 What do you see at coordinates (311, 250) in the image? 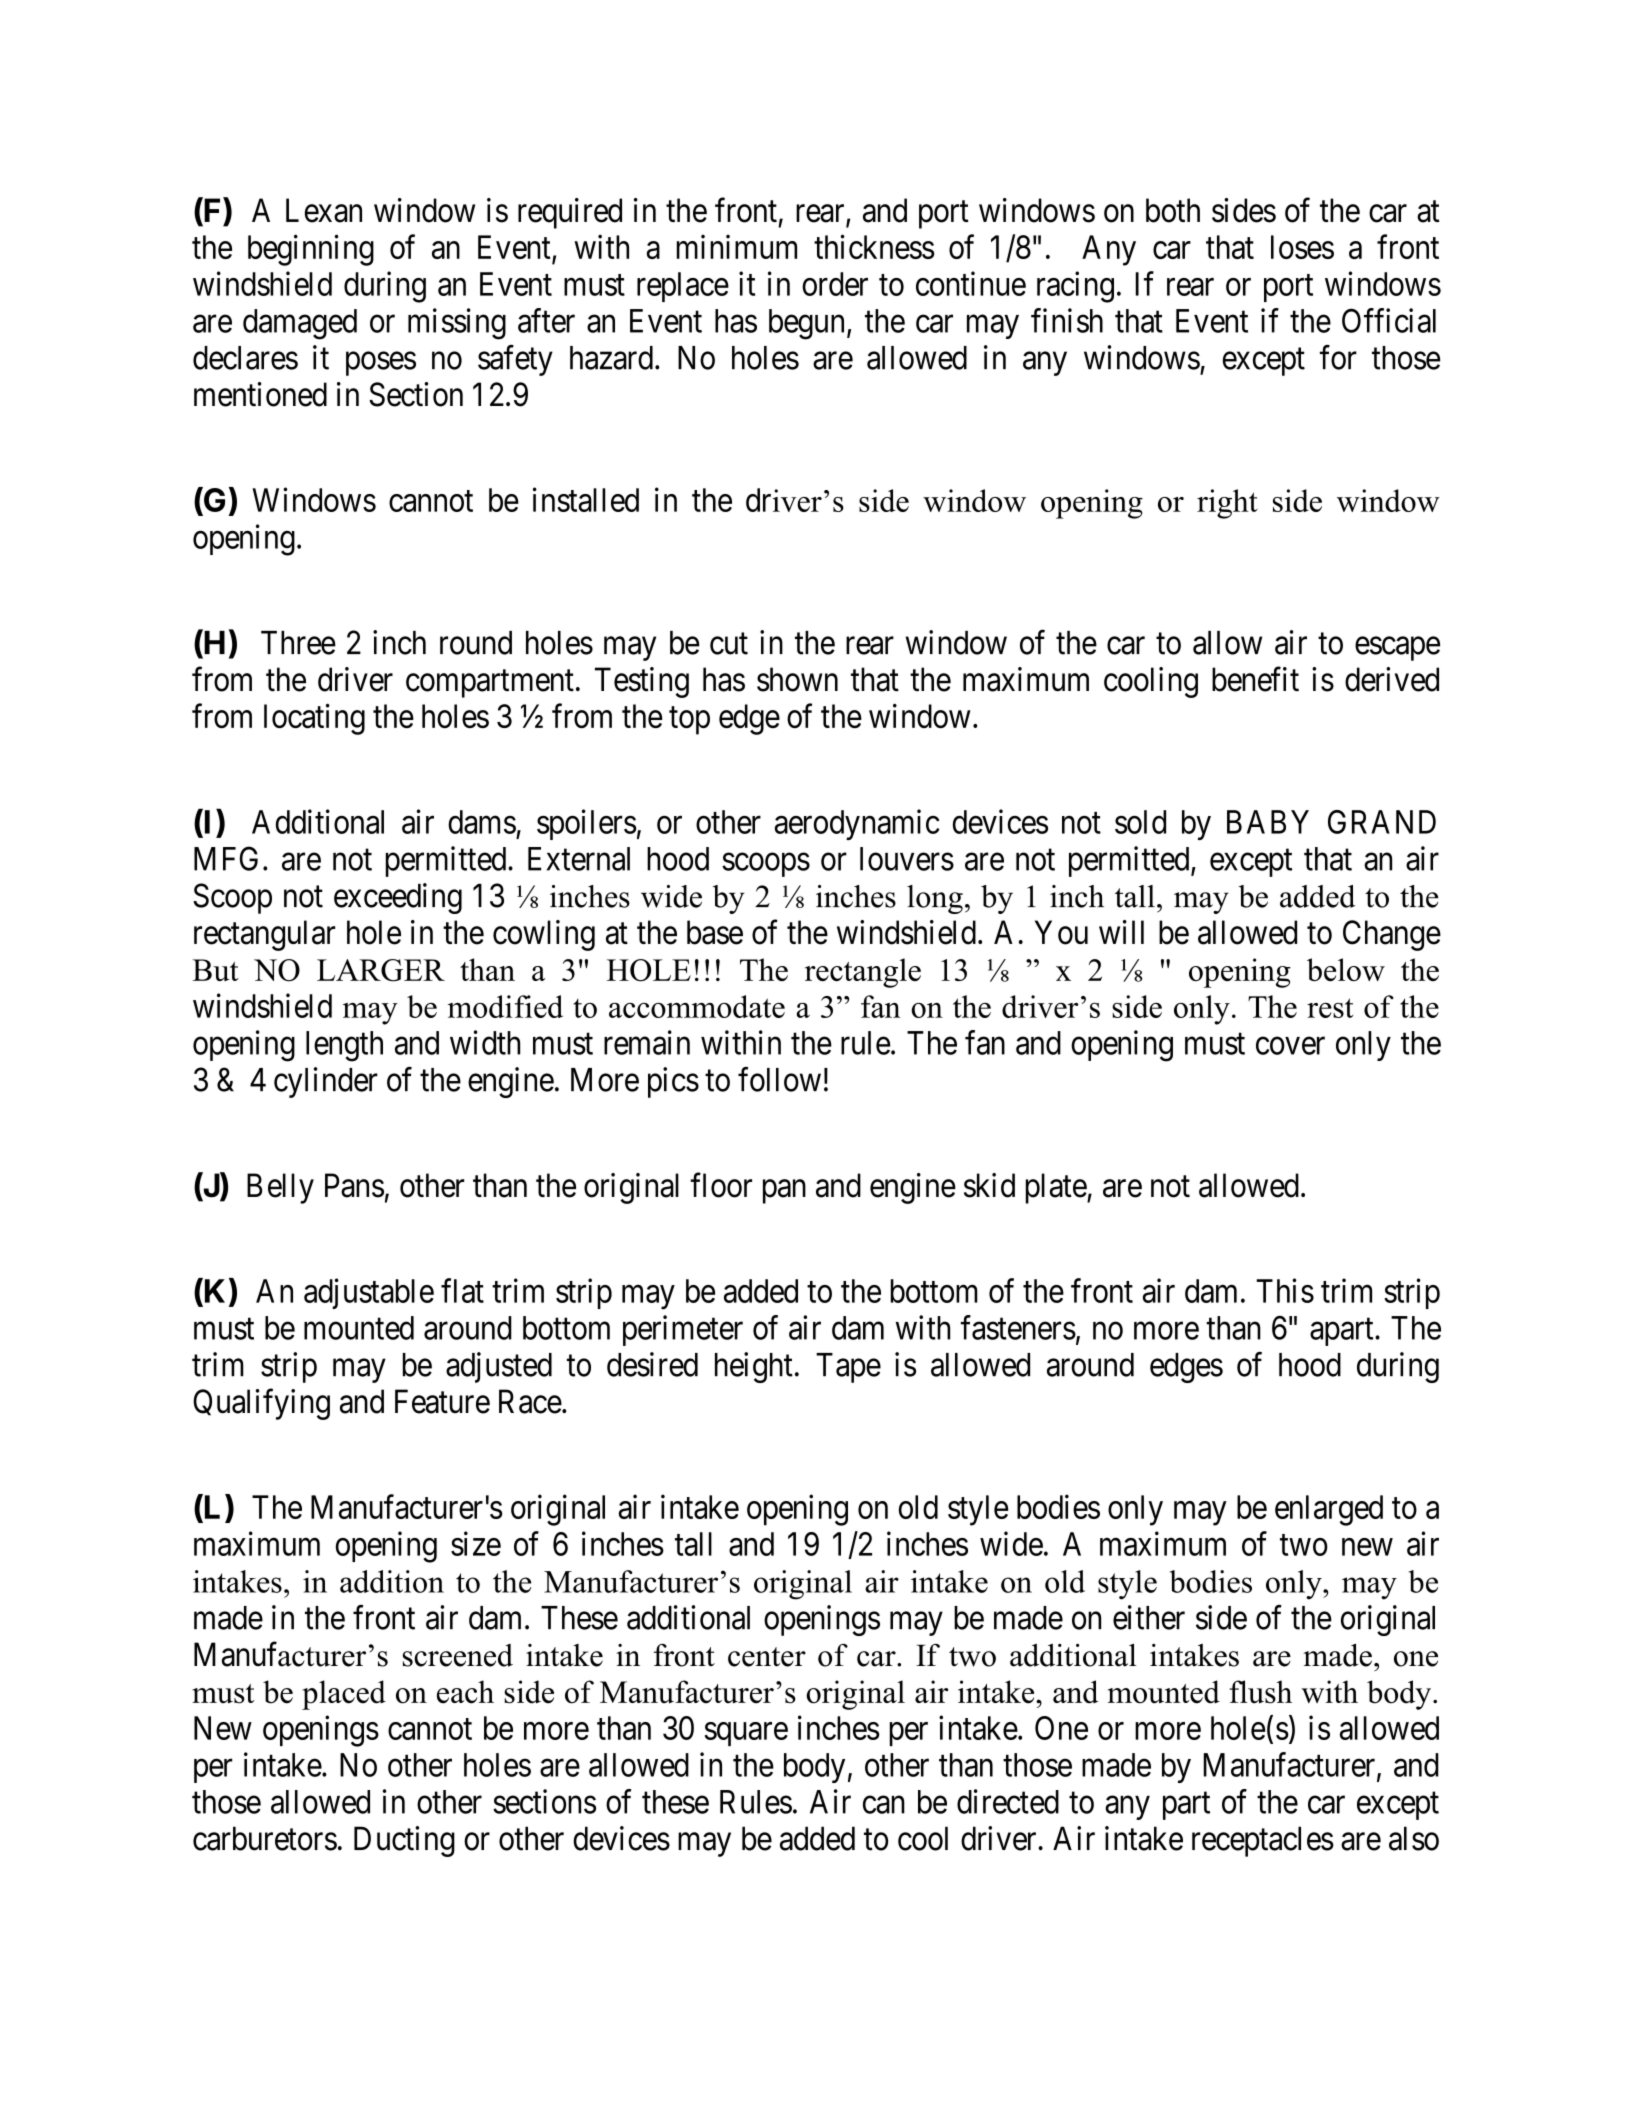
I see `beginning` at bounding box center [311, 250].
